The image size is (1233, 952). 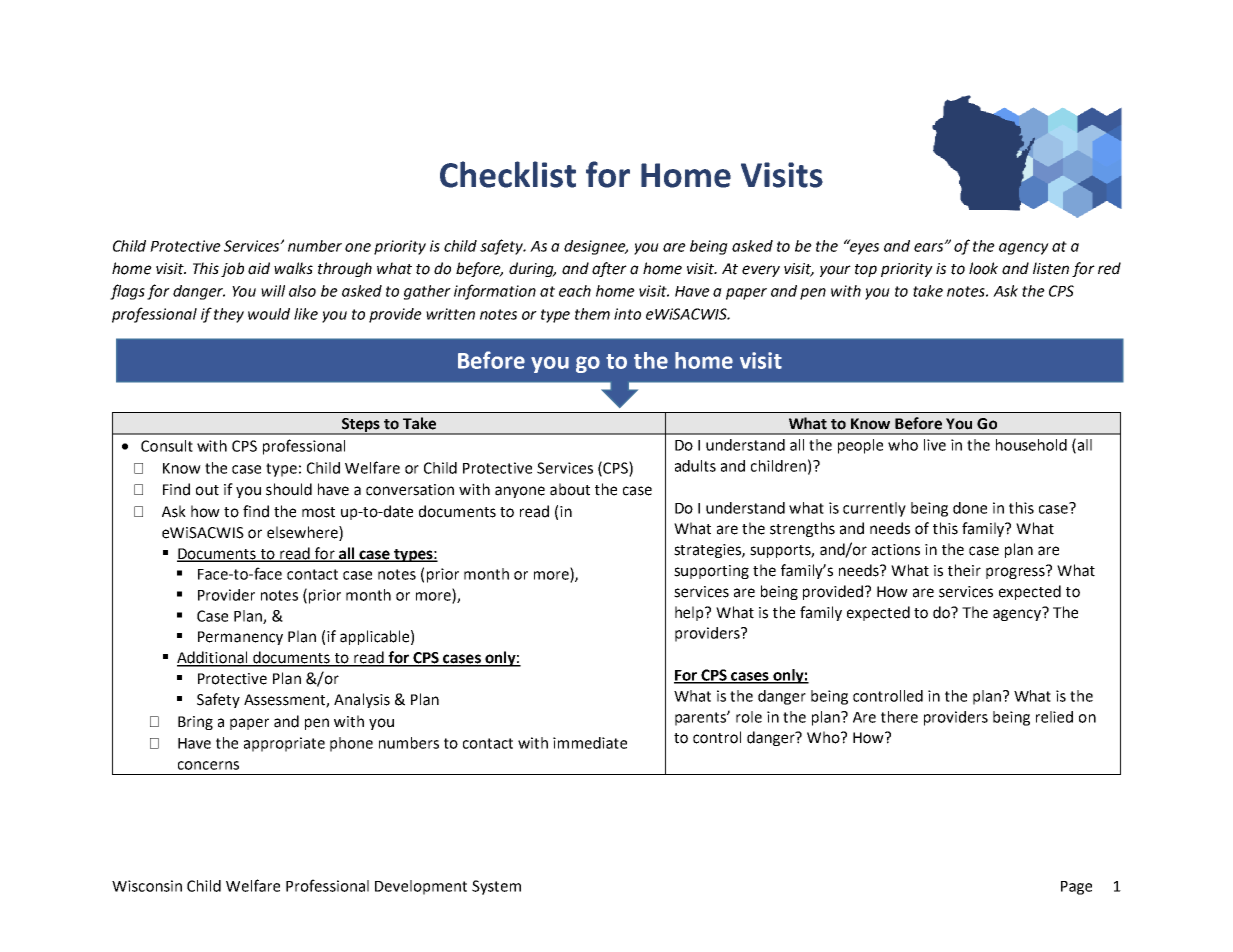 I want to click on System, so click(x=496, y=887).
